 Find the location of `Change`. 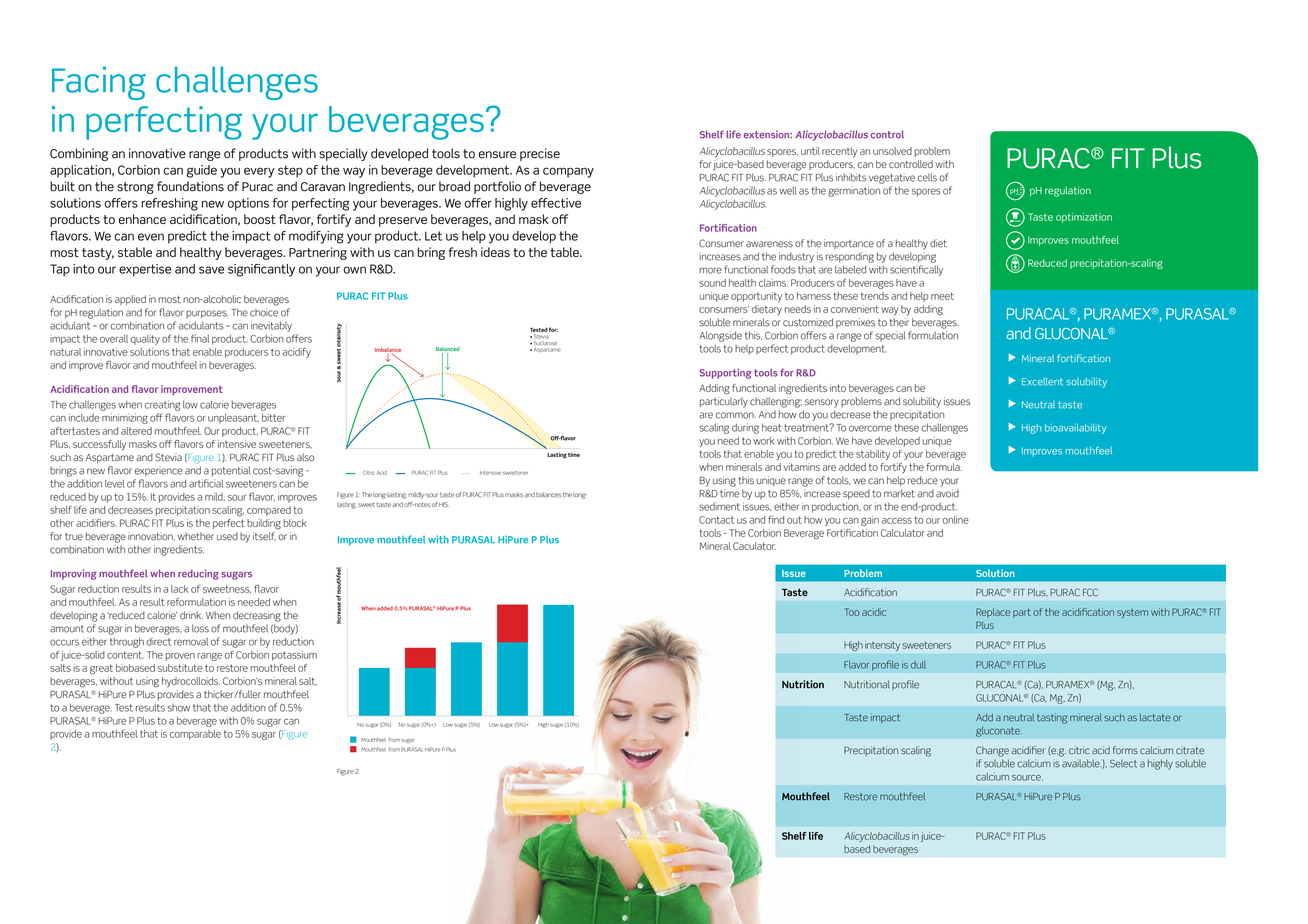

Change is located at coordinates (992, 751).
